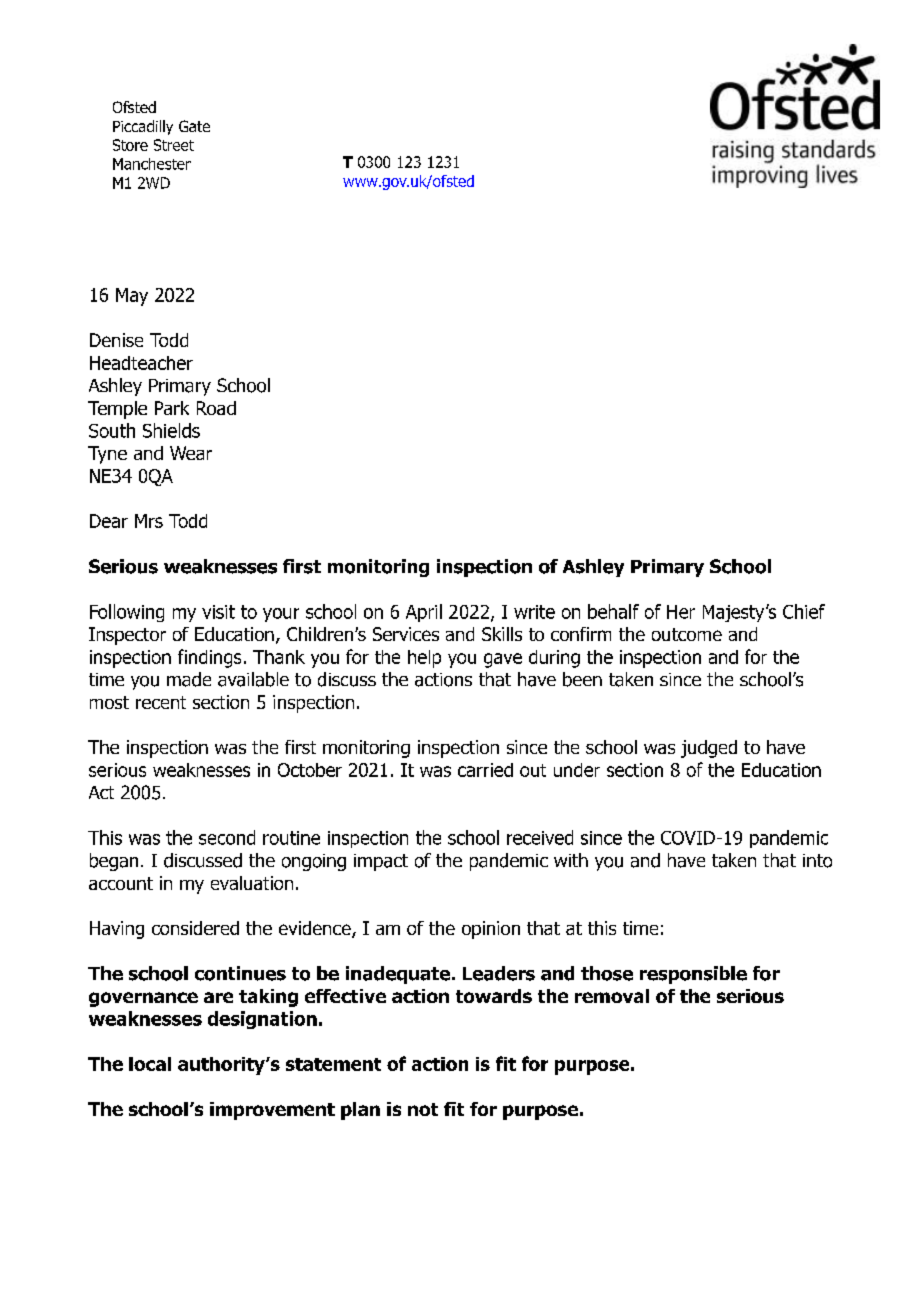  I want to click on carried, so click(485, 770).
